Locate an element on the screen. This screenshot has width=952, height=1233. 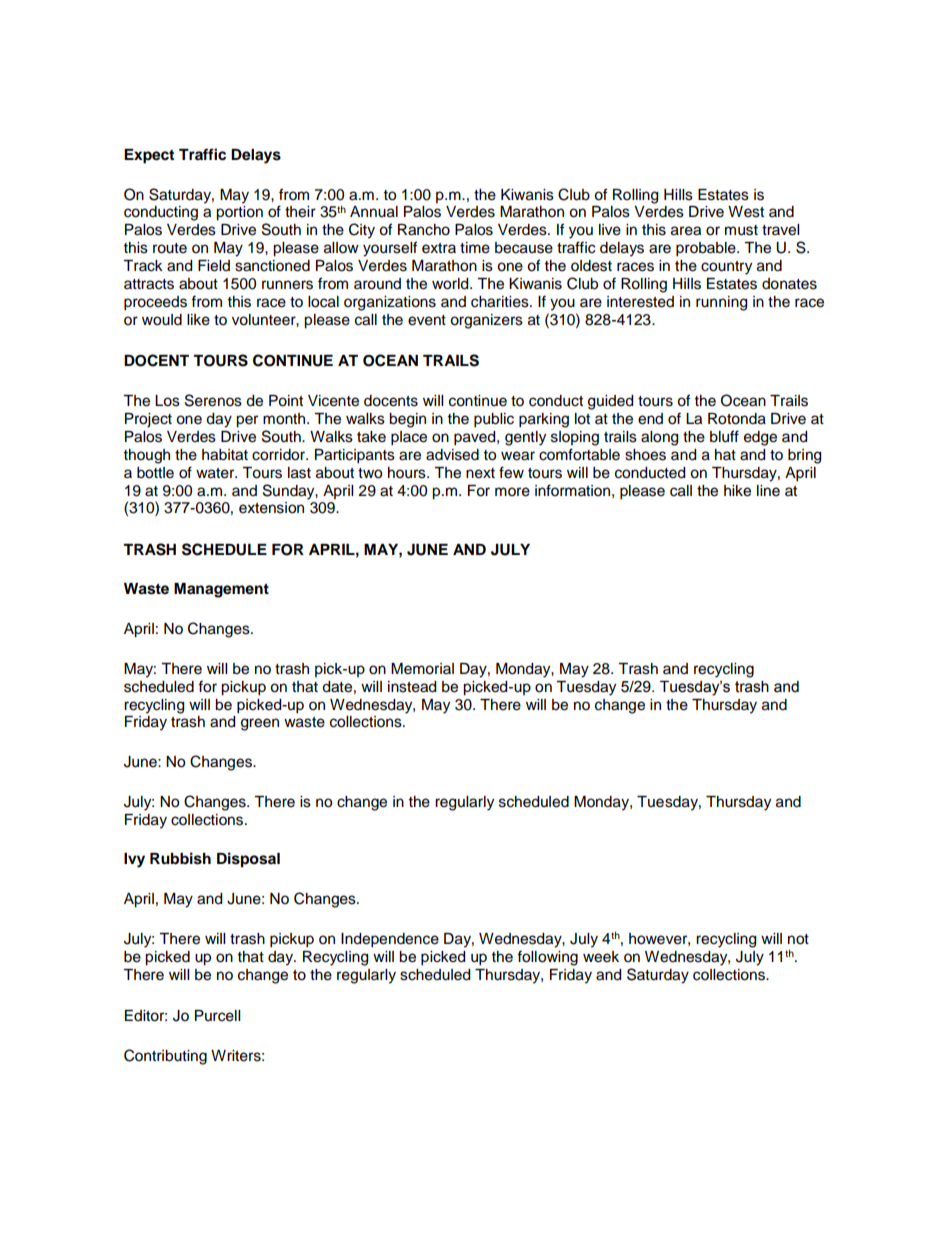
West is located at coordinates (746, 212).
